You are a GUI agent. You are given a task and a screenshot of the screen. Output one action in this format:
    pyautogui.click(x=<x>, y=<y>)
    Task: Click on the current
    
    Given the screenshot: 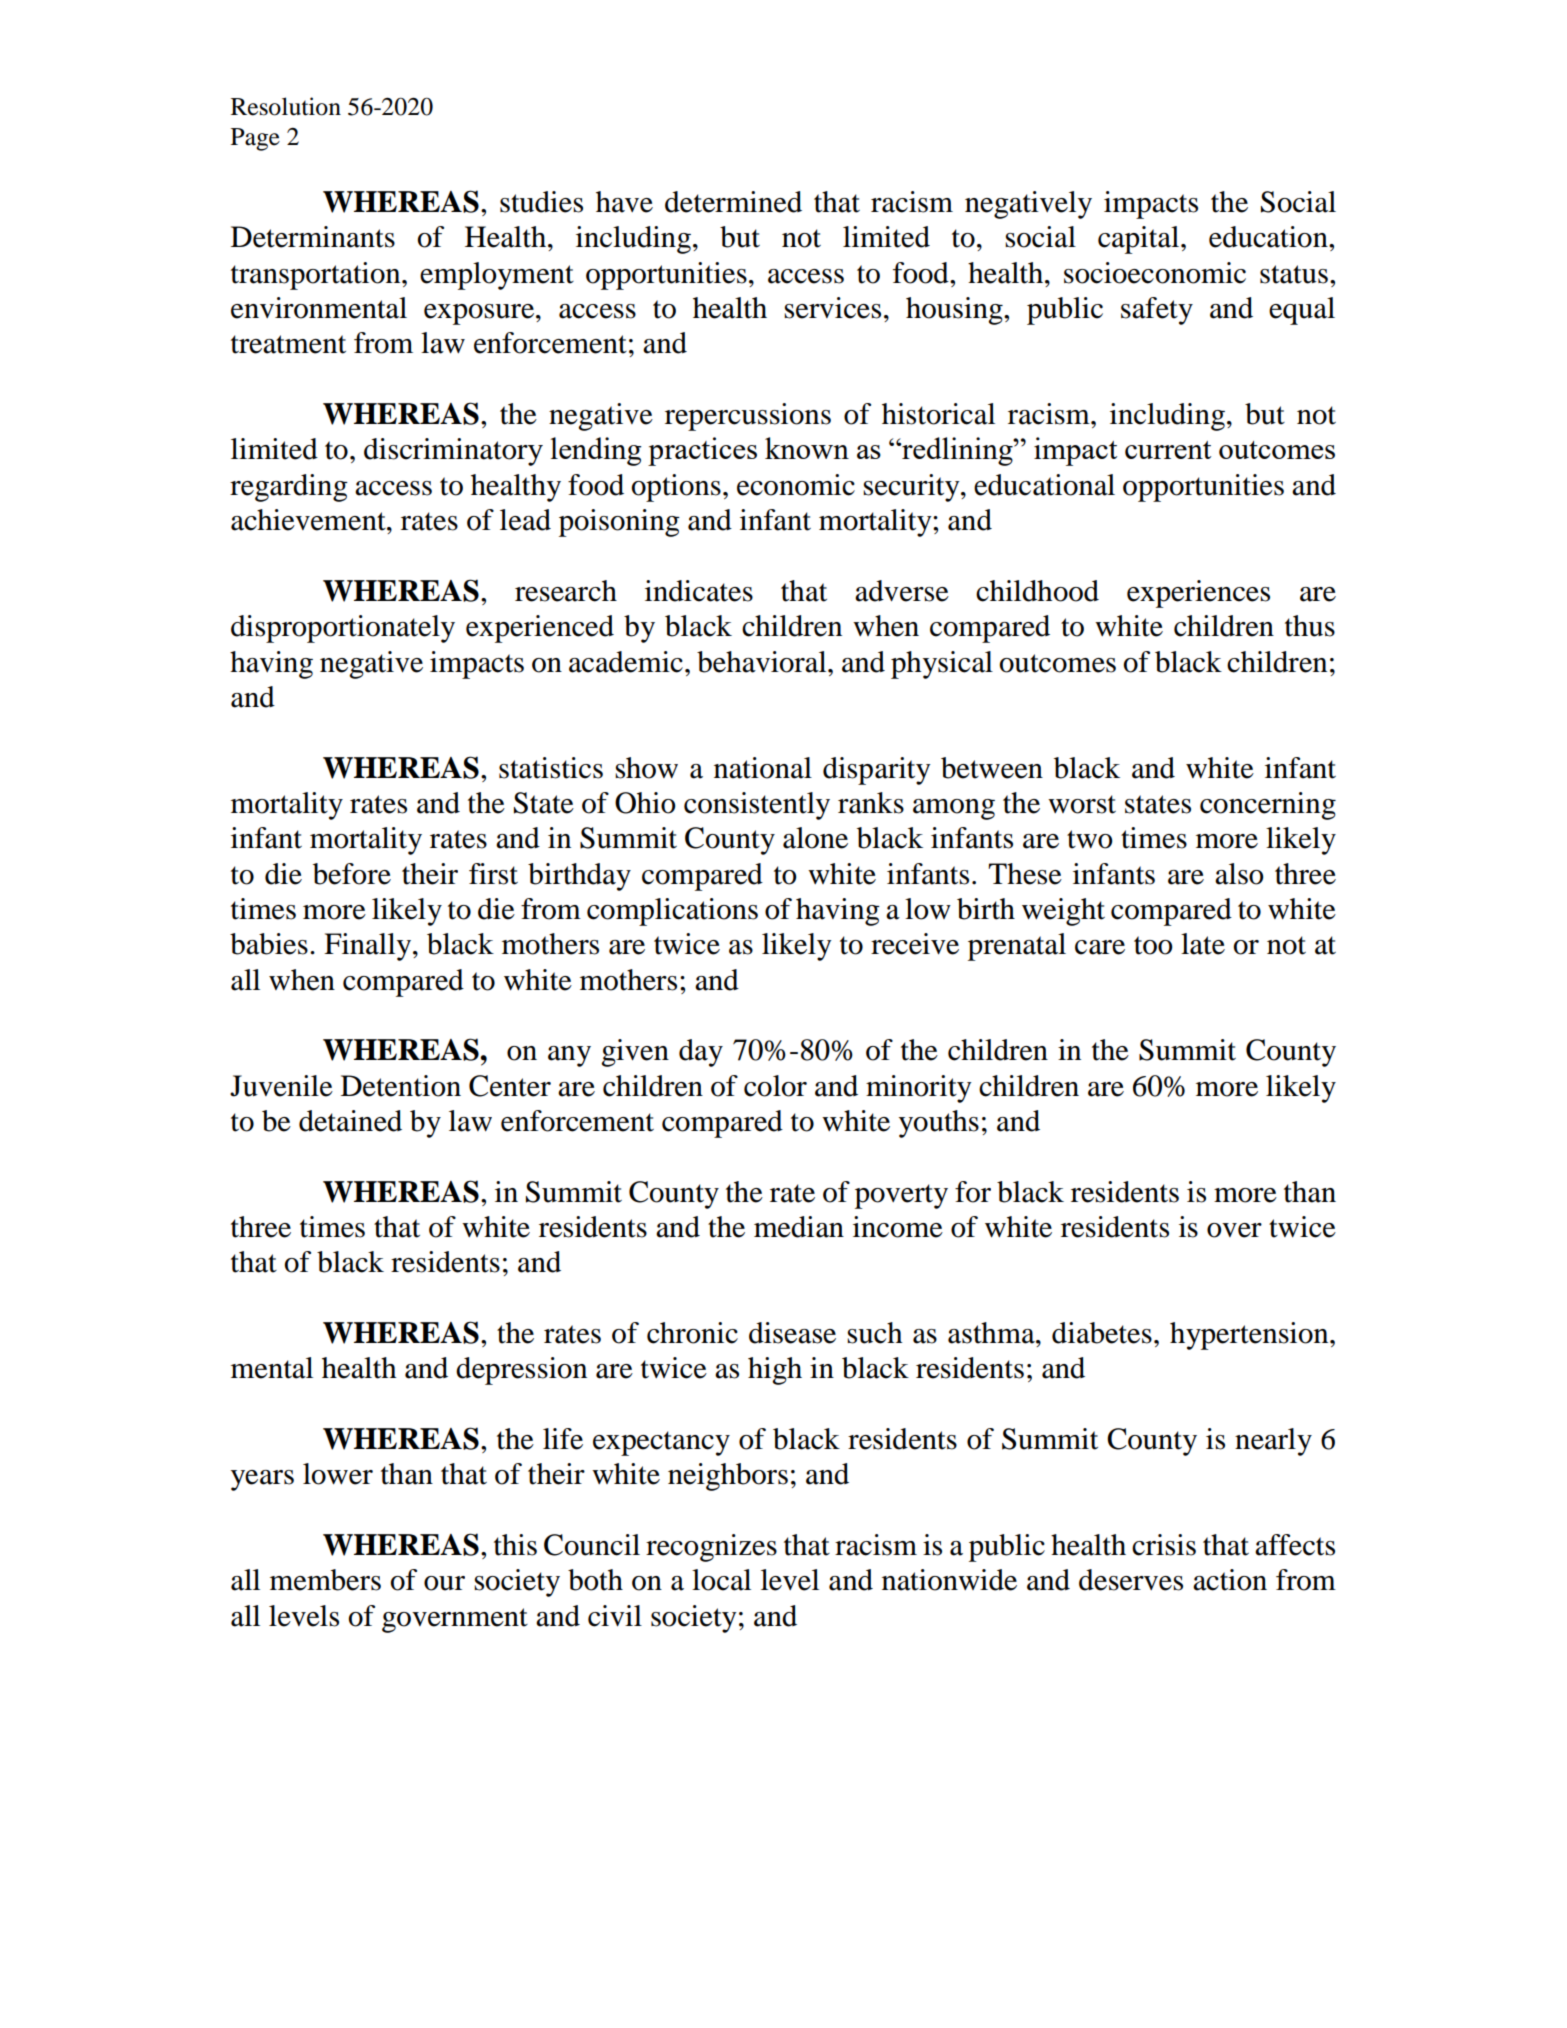 What is the action you would take?
    pyautogui.click(x=1168, y=450)
